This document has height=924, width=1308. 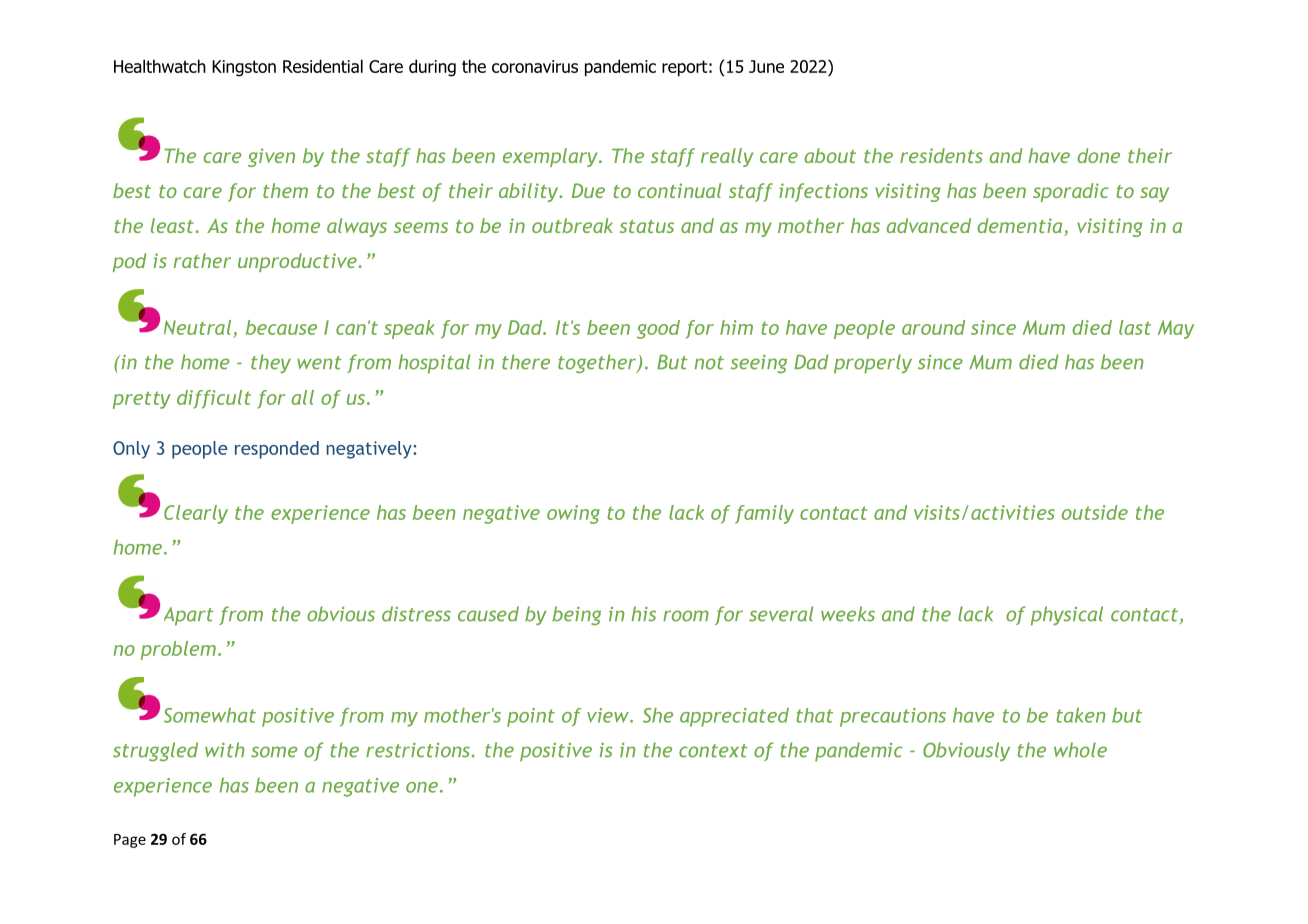 I want to click on because, so click(x=281, y=327).
